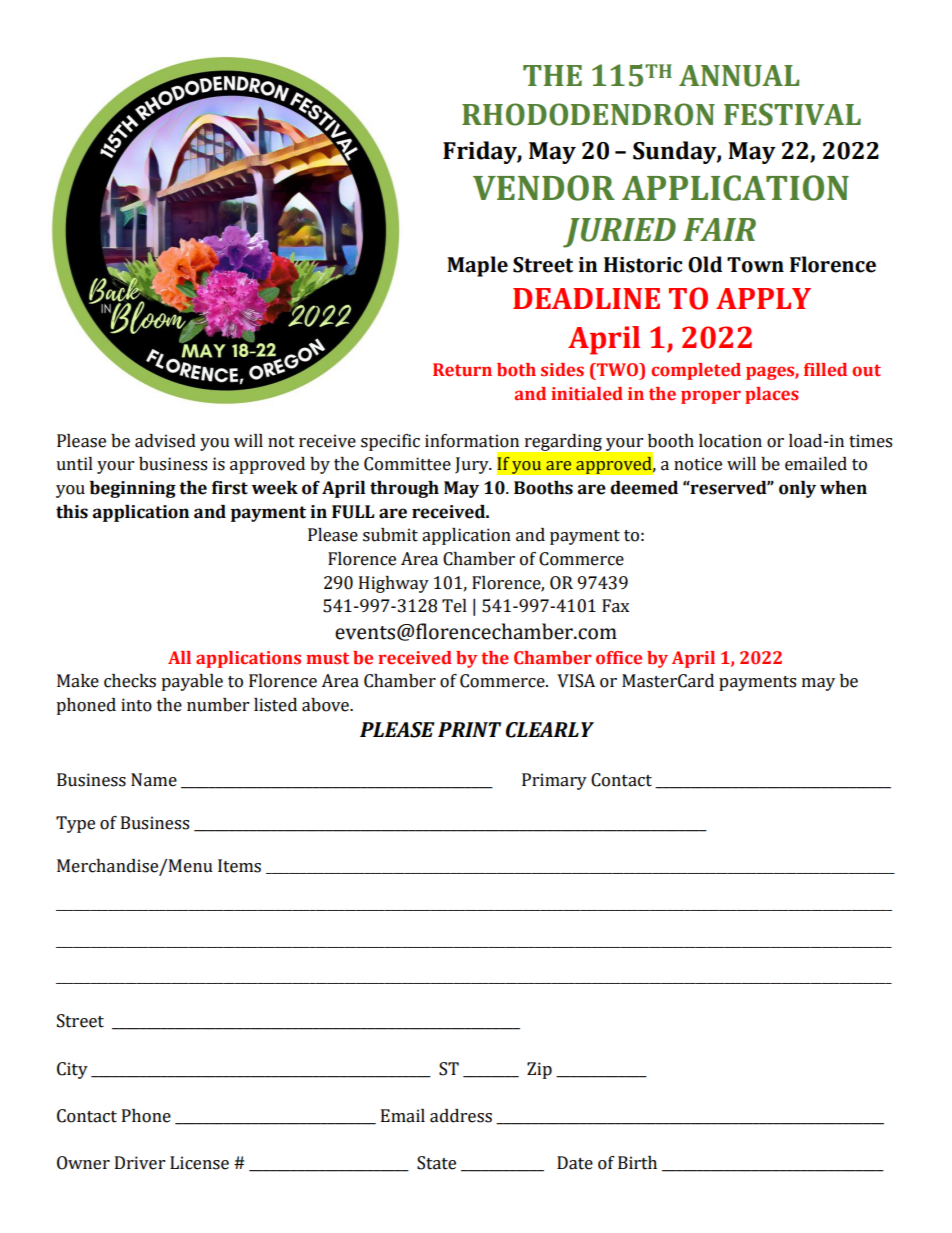 The height and width of the page is (1233, 952). Describe the element at coordinates (550, 730) in the page. I see `CLEARLY` at that location.
